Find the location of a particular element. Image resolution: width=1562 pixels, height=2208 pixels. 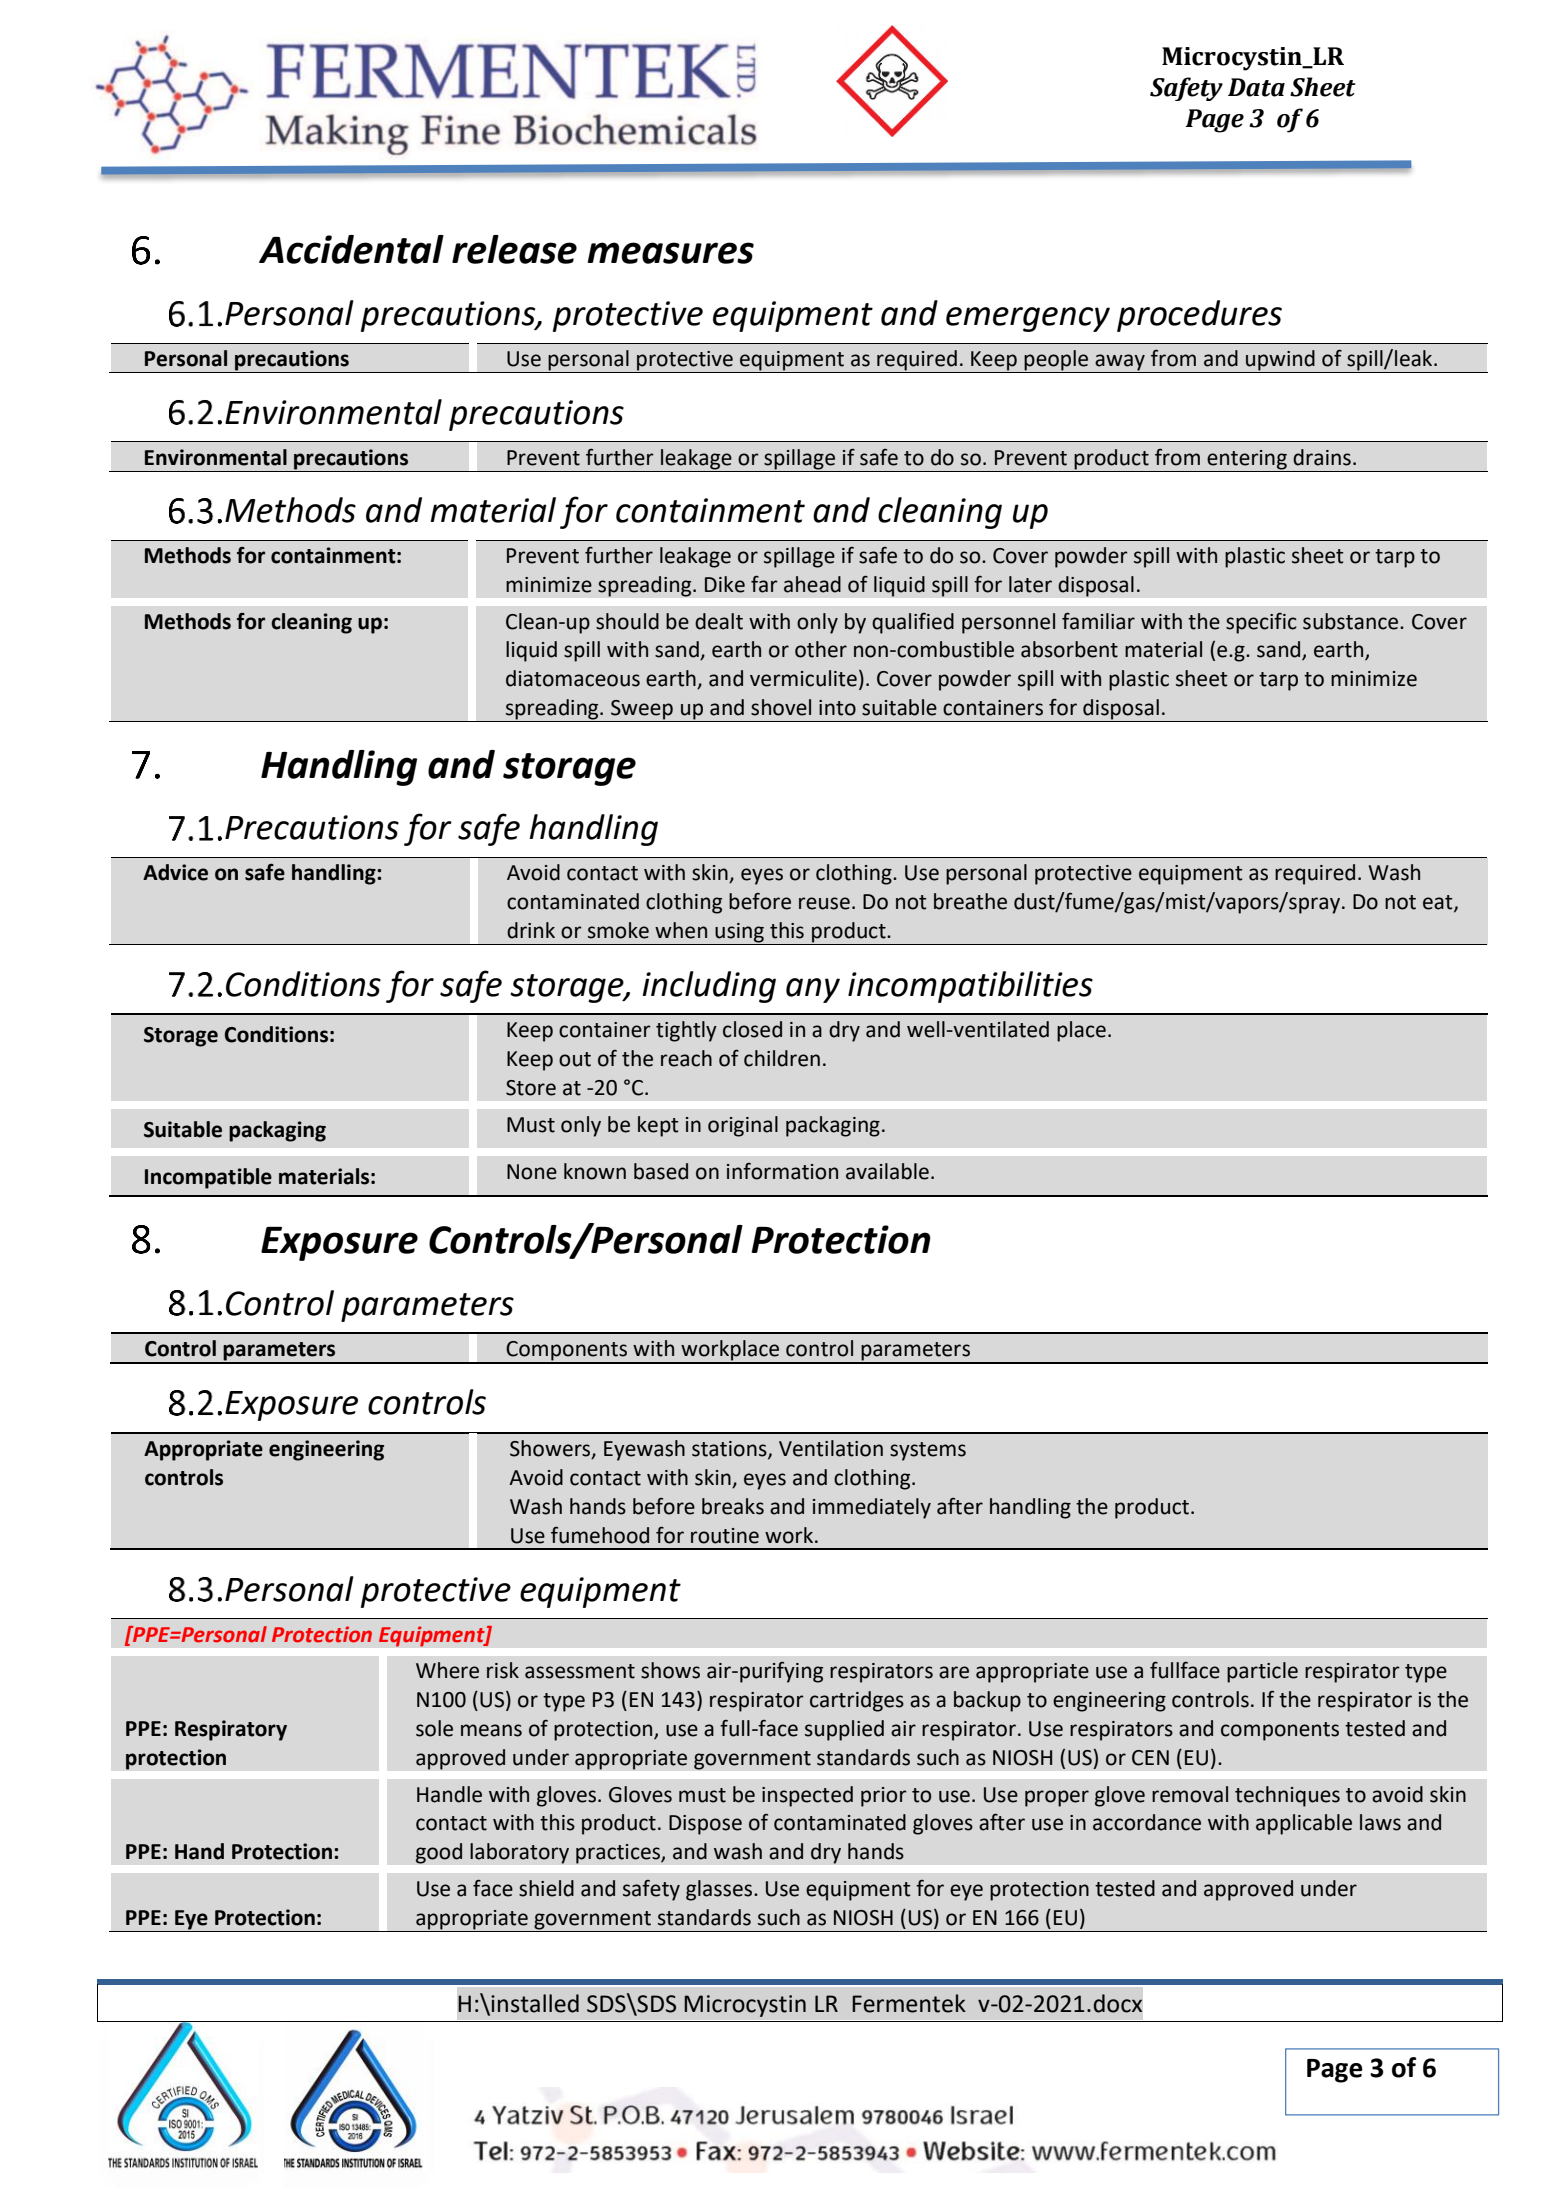

good is located at coordinates (439, 1853).
